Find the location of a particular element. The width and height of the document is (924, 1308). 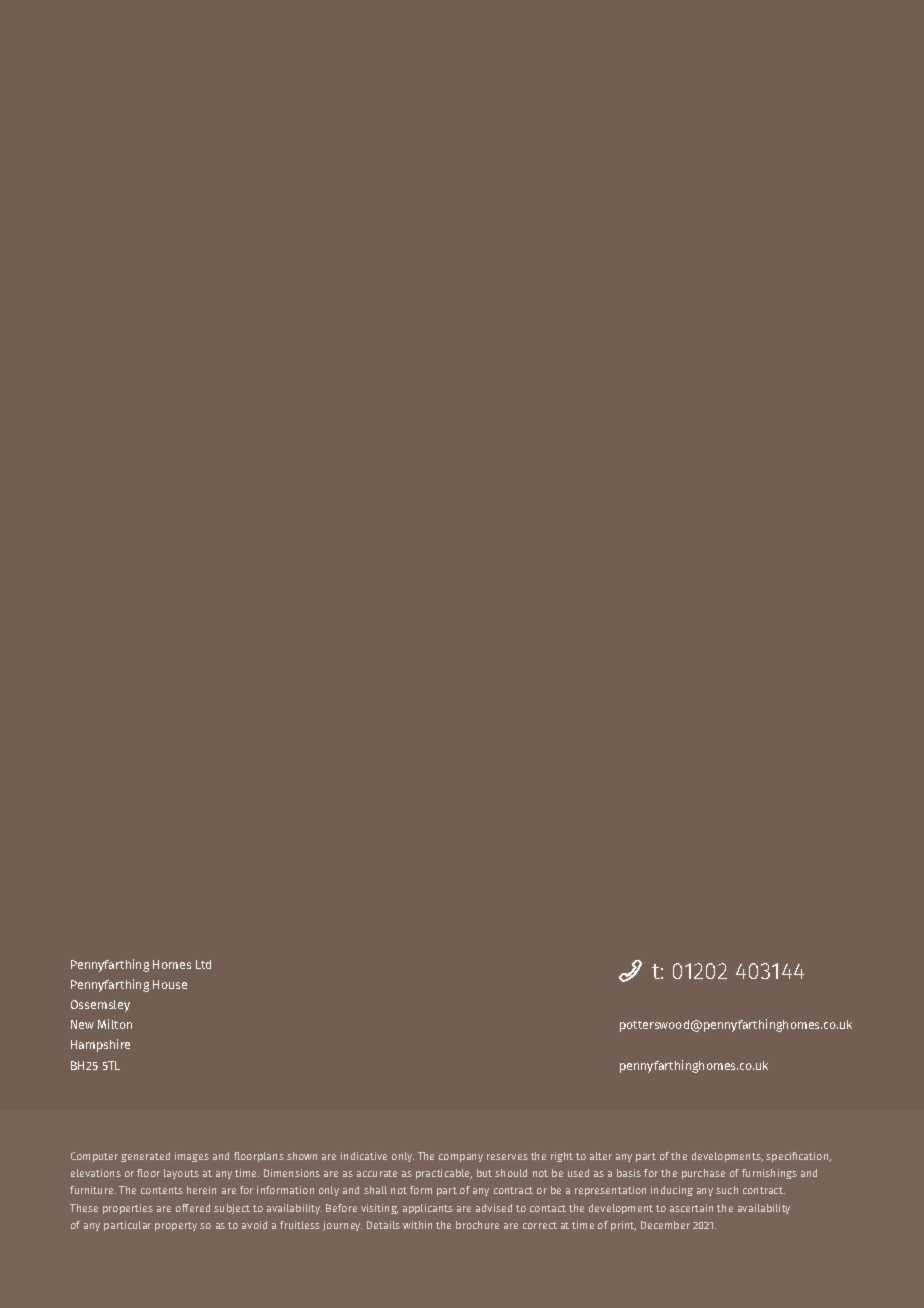

Ltd is located at coordinates (203, 964).
